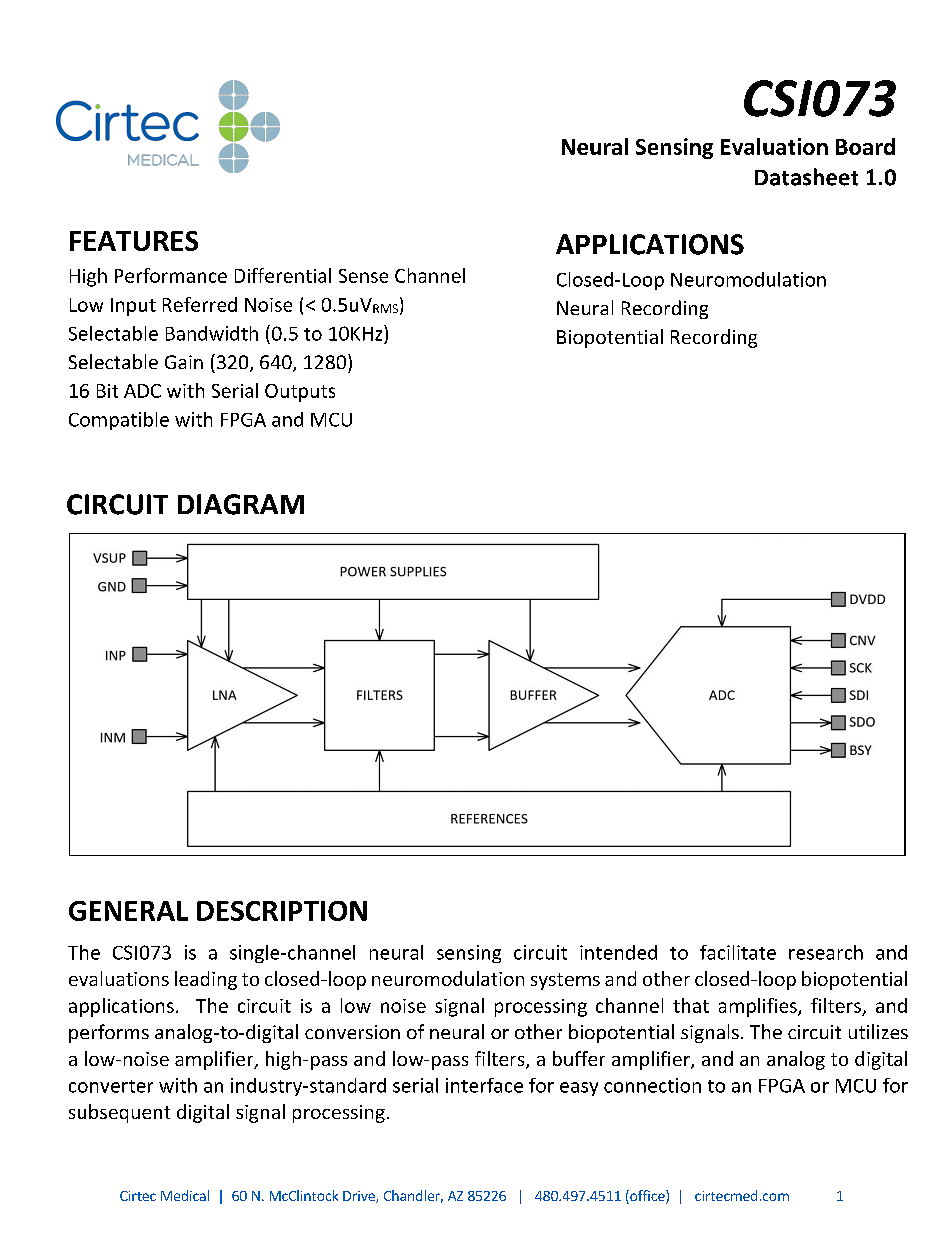 The image size is (952, 1233). What do you see at coordinates (241, 504) in the page?
I see `DIAGRAM` at bounding box center [241, 504].
